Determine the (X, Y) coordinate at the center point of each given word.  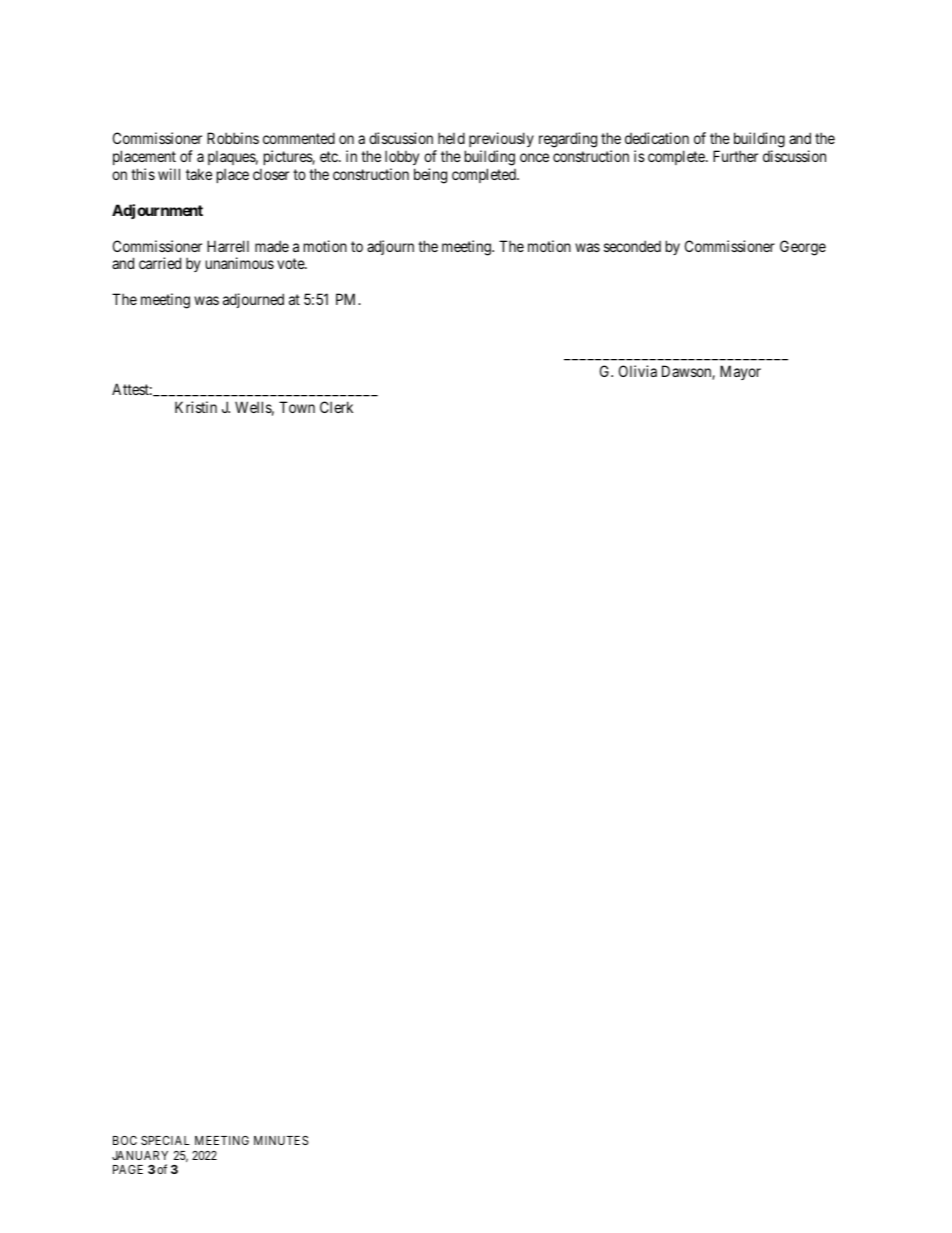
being (430, 176)
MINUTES (281, 1140)
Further (735, 156)
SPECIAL (165, 1140)
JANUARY (140, 1155)
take (199, 174)
